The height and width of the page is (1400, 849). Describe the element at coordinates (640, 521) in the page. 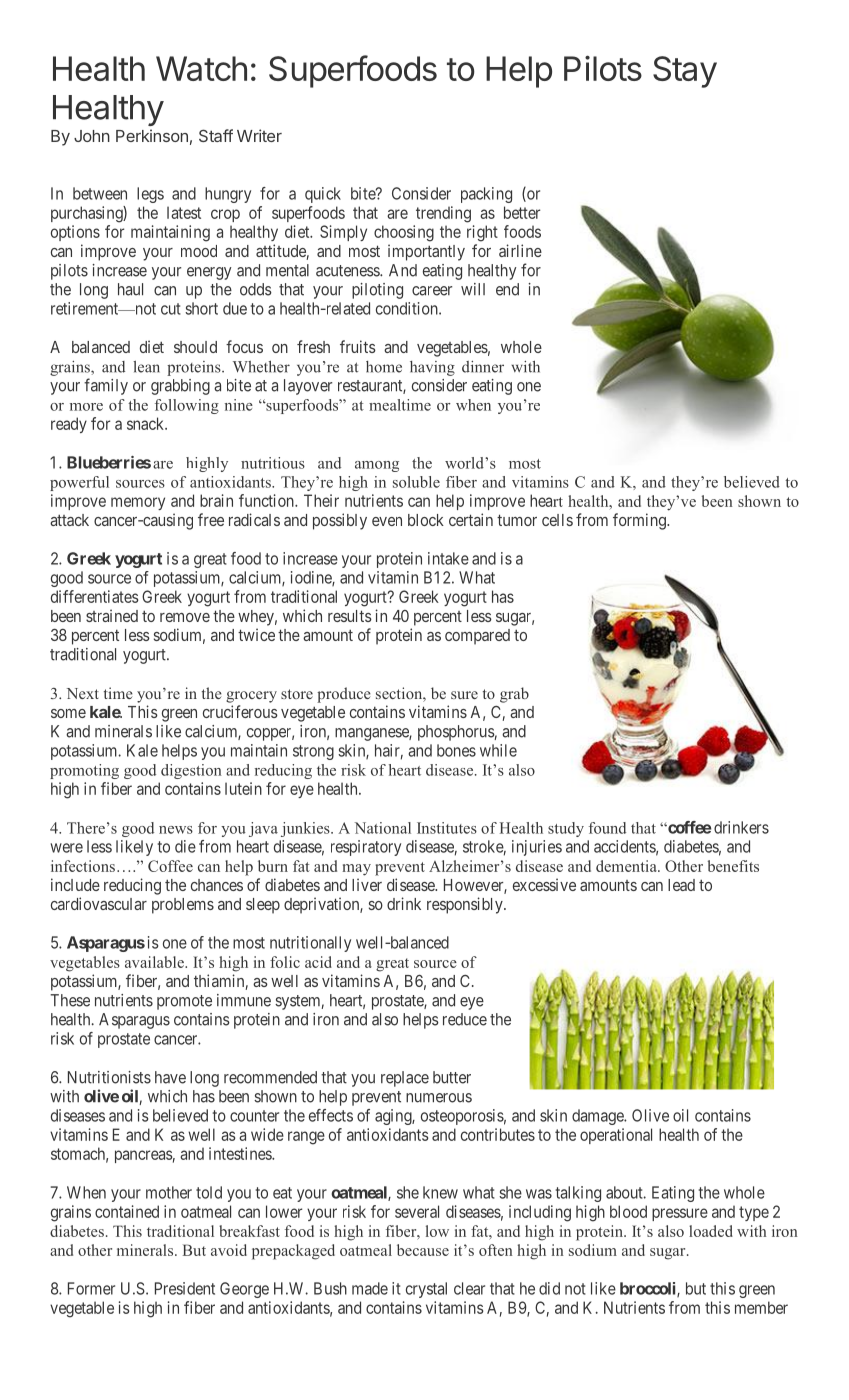

I see `forming` at that location.
